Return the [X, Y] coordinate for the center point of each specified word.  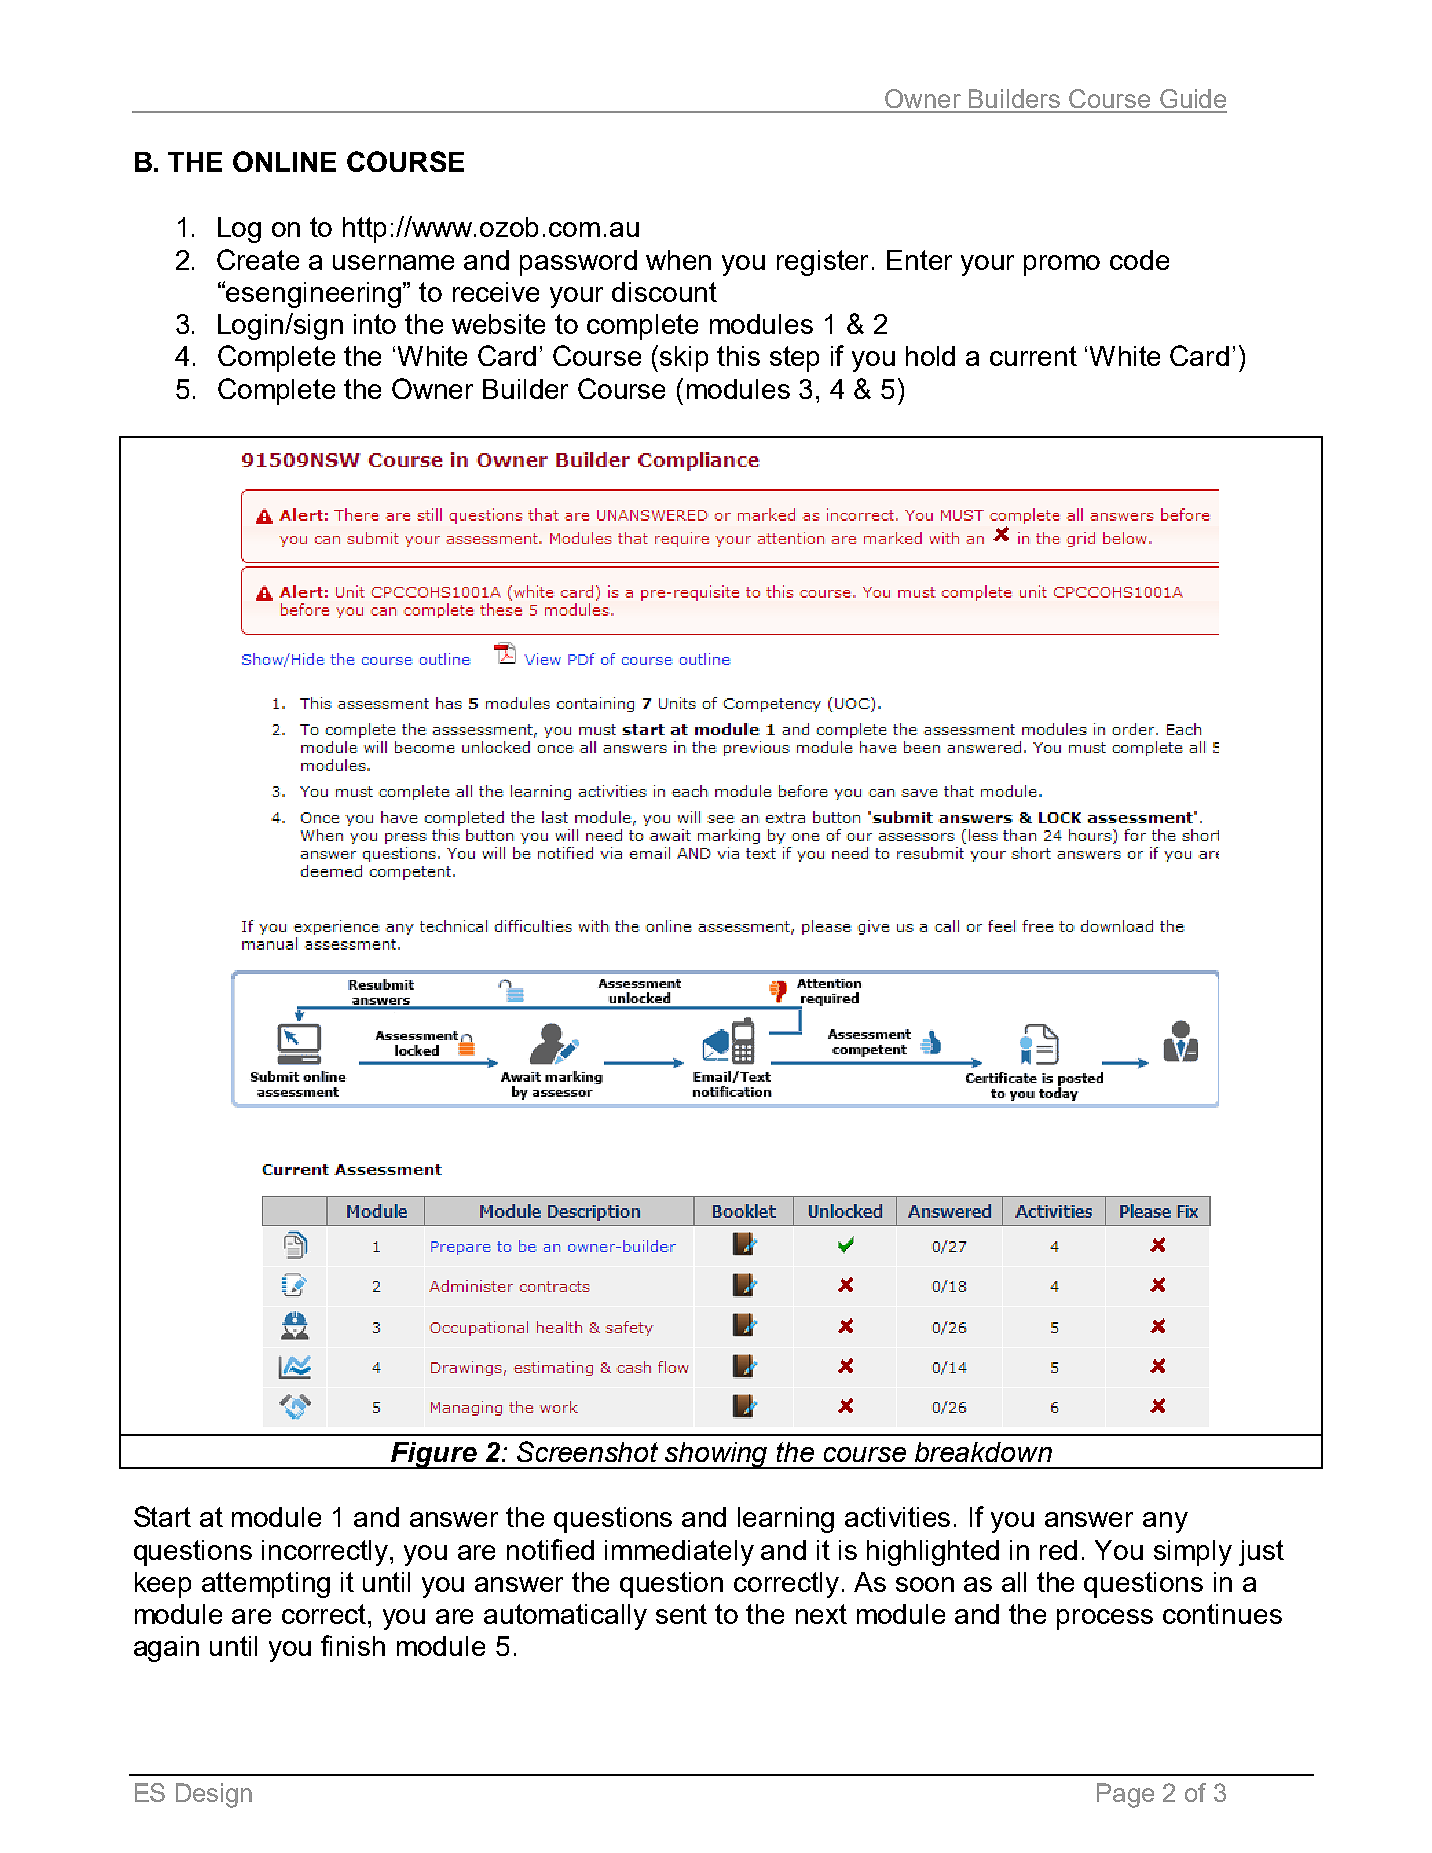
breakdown [983, 1452]
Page [1125, 1795]
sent [681, 1614]
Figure [434, 1455]
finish [353, 1645]
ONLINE [284, 161]
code [1139, 260]
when [678, 260]
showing [717, 1455]
